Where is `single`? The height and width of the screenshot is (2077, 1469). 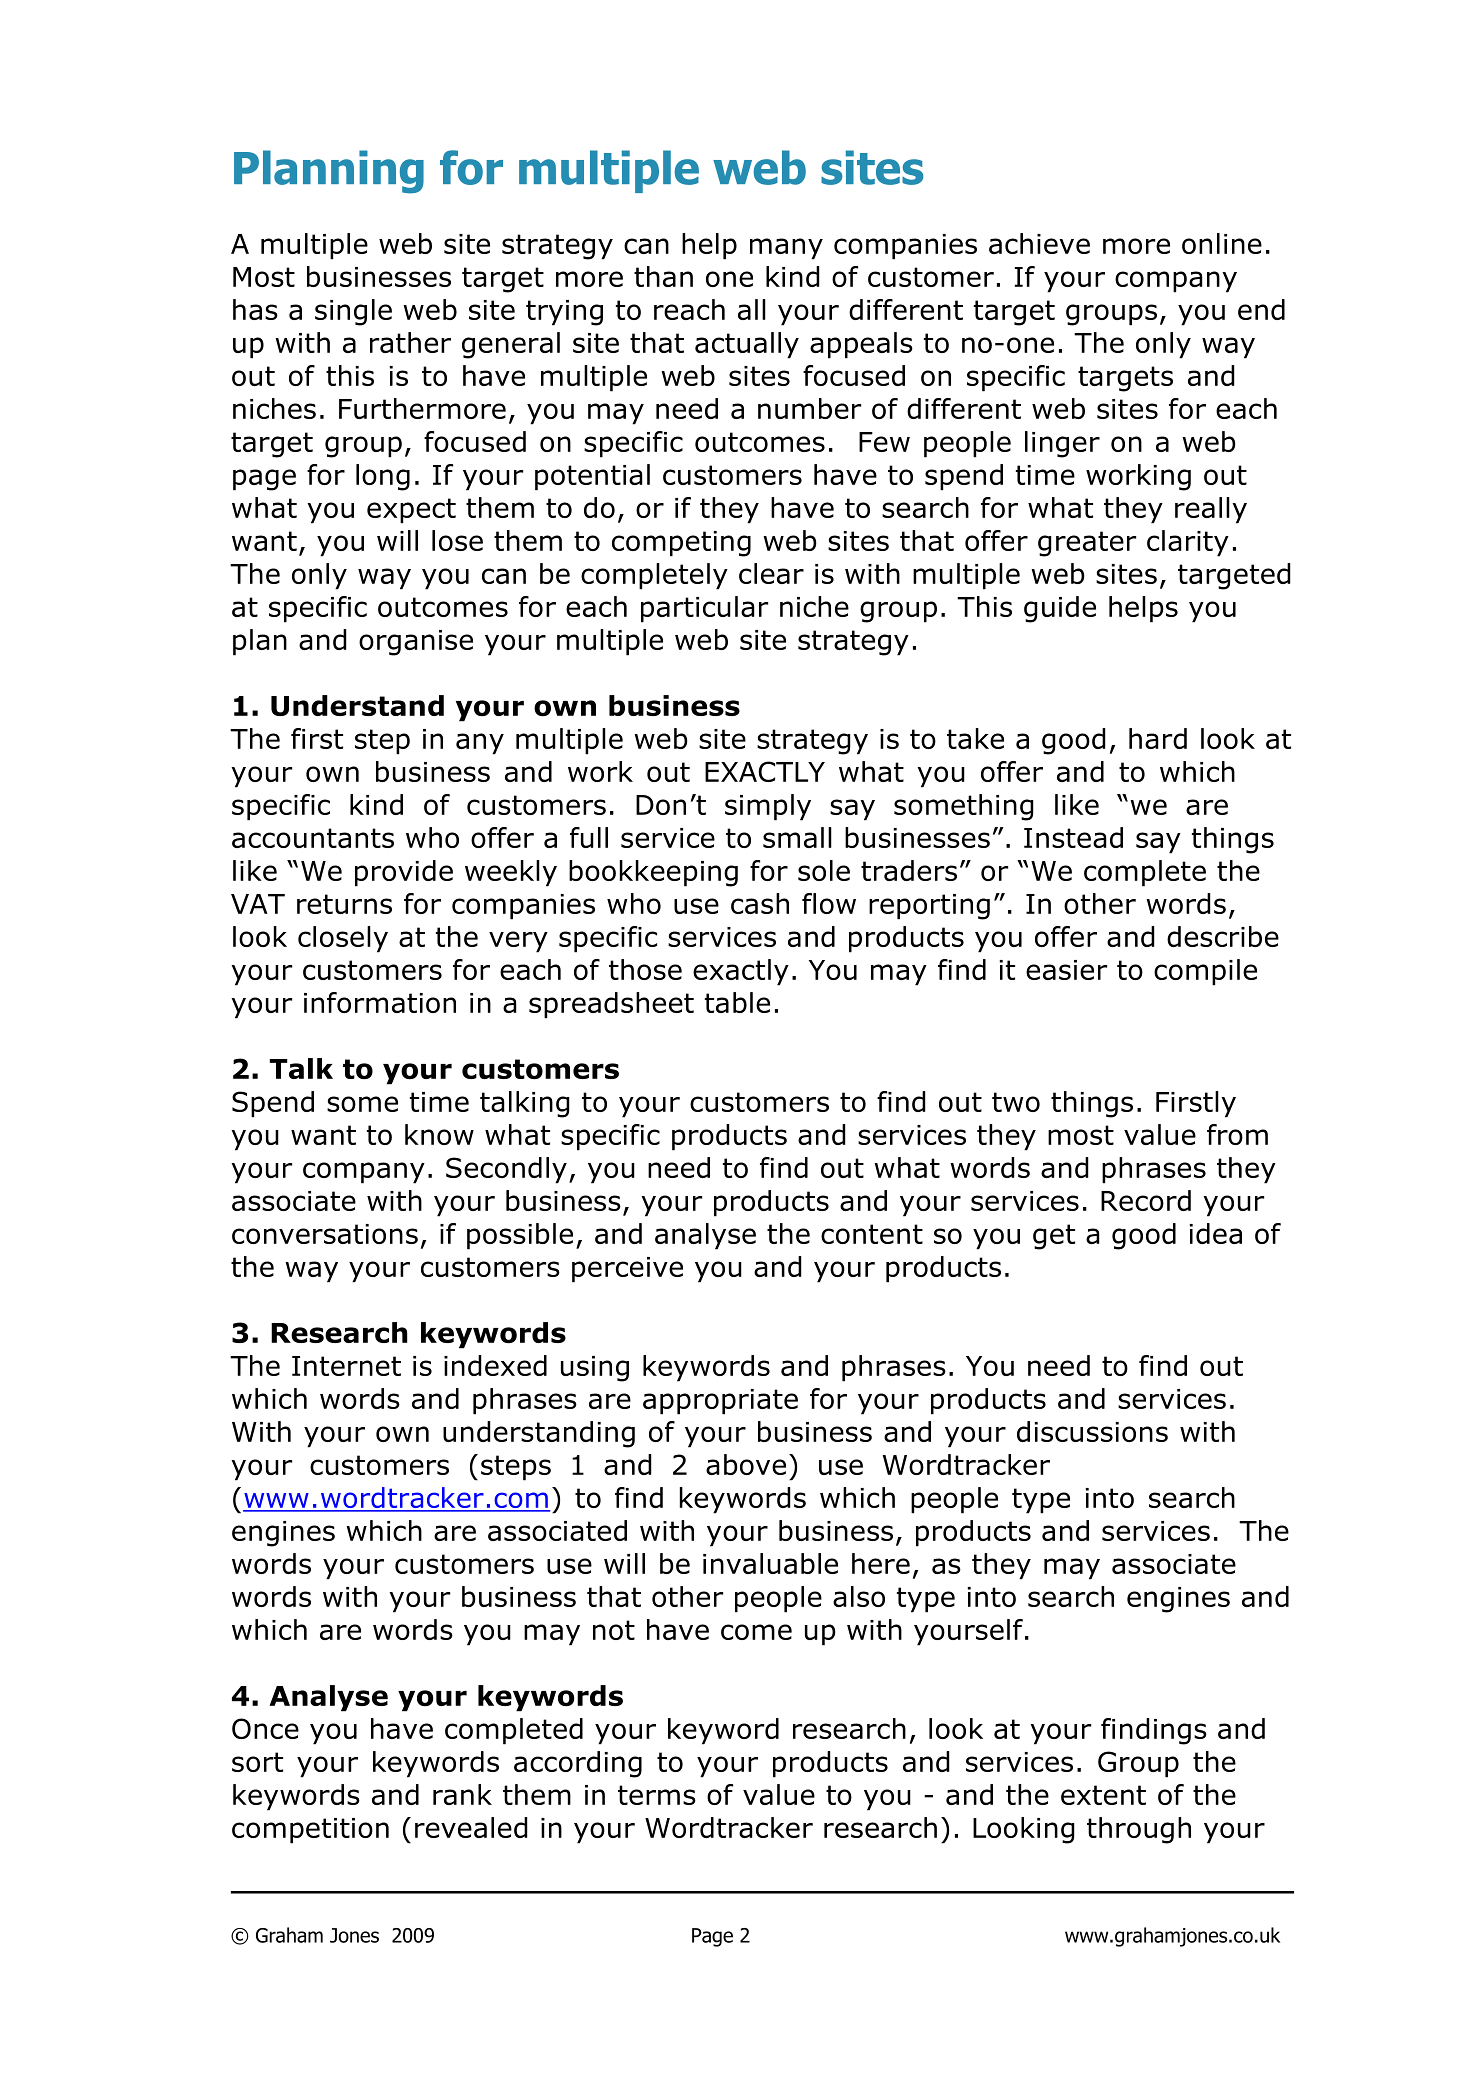 single is located at coordinates (353, 312).
